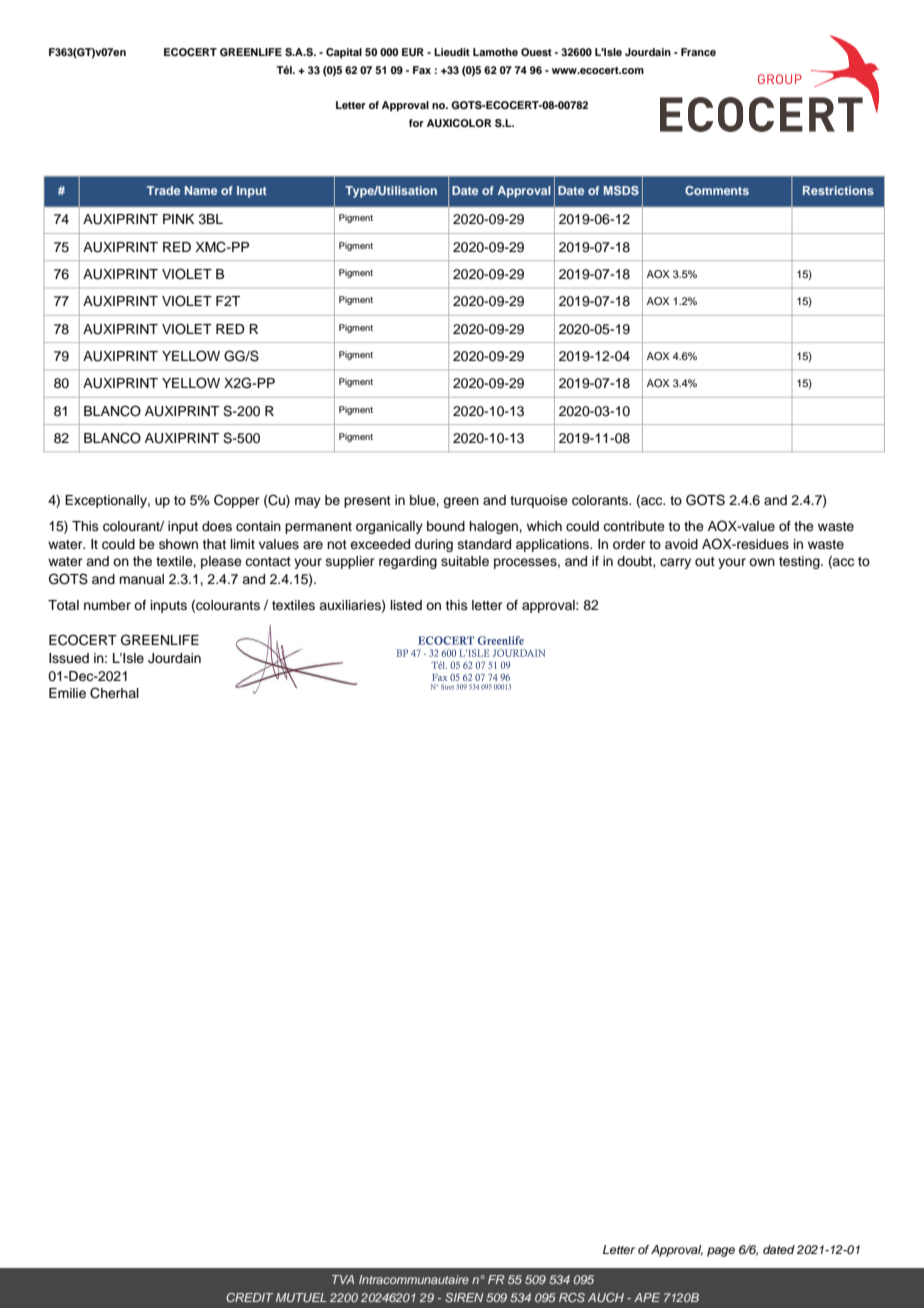 Image resolution: width=924 pixels, height=1308 pixels. Describe the element at coordinates (343, 1279) in the screenshot. I see `TVA` at that location.
